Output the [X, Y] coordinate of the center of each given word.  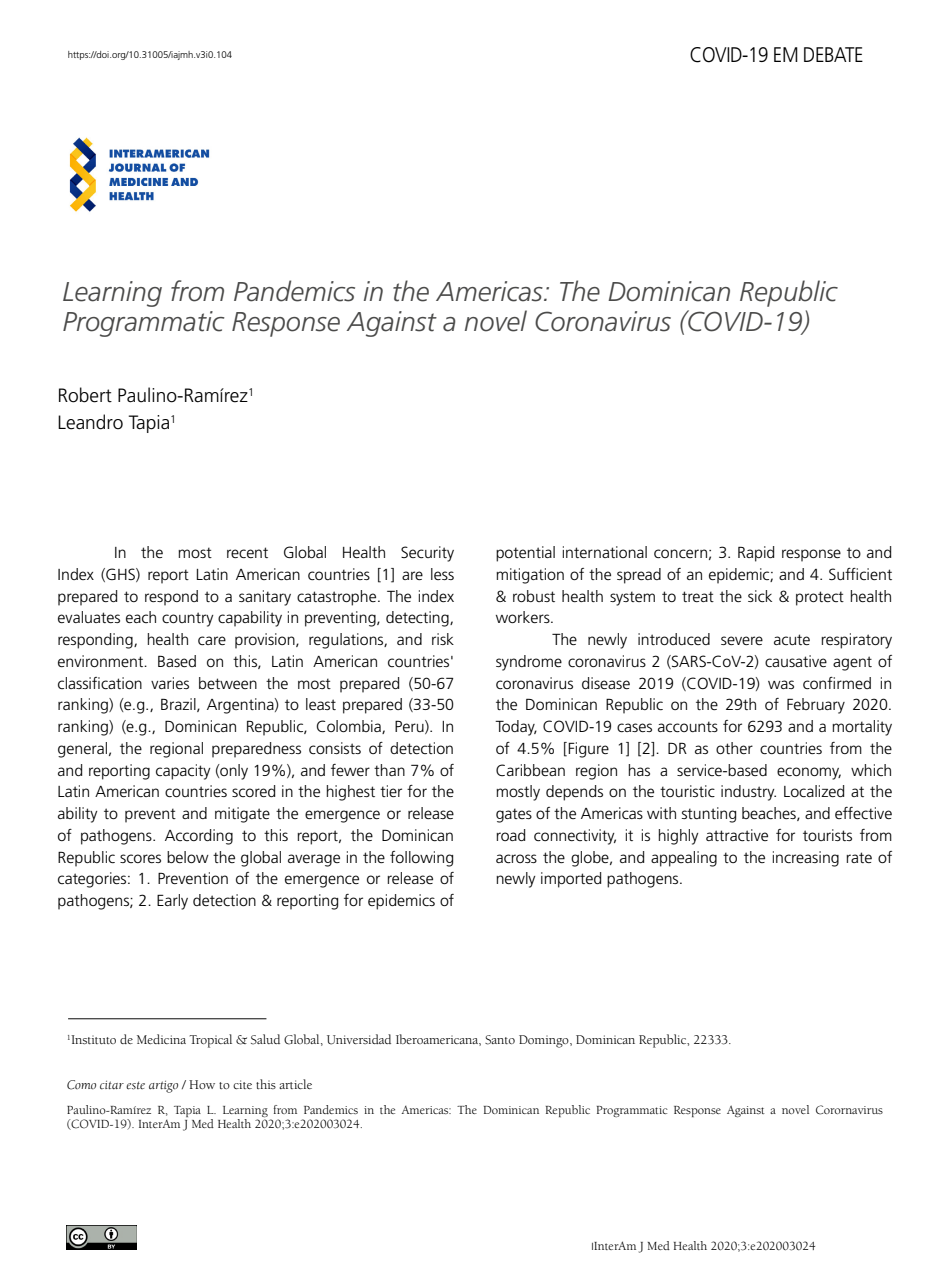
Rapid [756, 554]
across [516, 858]
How [202, 1084]
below [188, 857]
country [188, 619]
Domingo [545, 1041]
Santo [500, 1040]
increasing [806, 859]
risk [443, 639]
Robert [85, 395]
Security [427, 554]
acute [792, 639]
